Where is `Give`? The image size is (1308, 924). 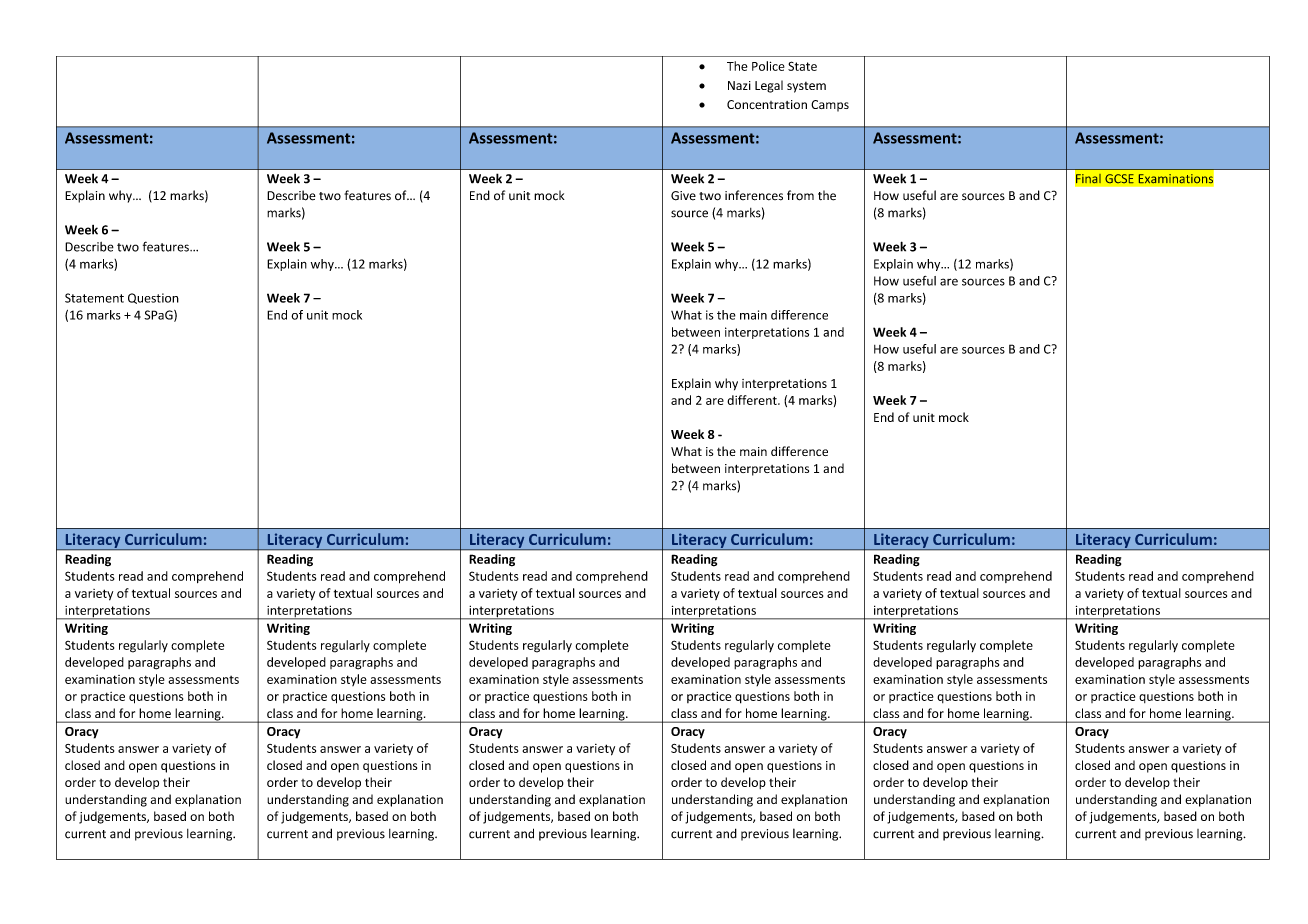 Give is located at coordinates (683, 196).
